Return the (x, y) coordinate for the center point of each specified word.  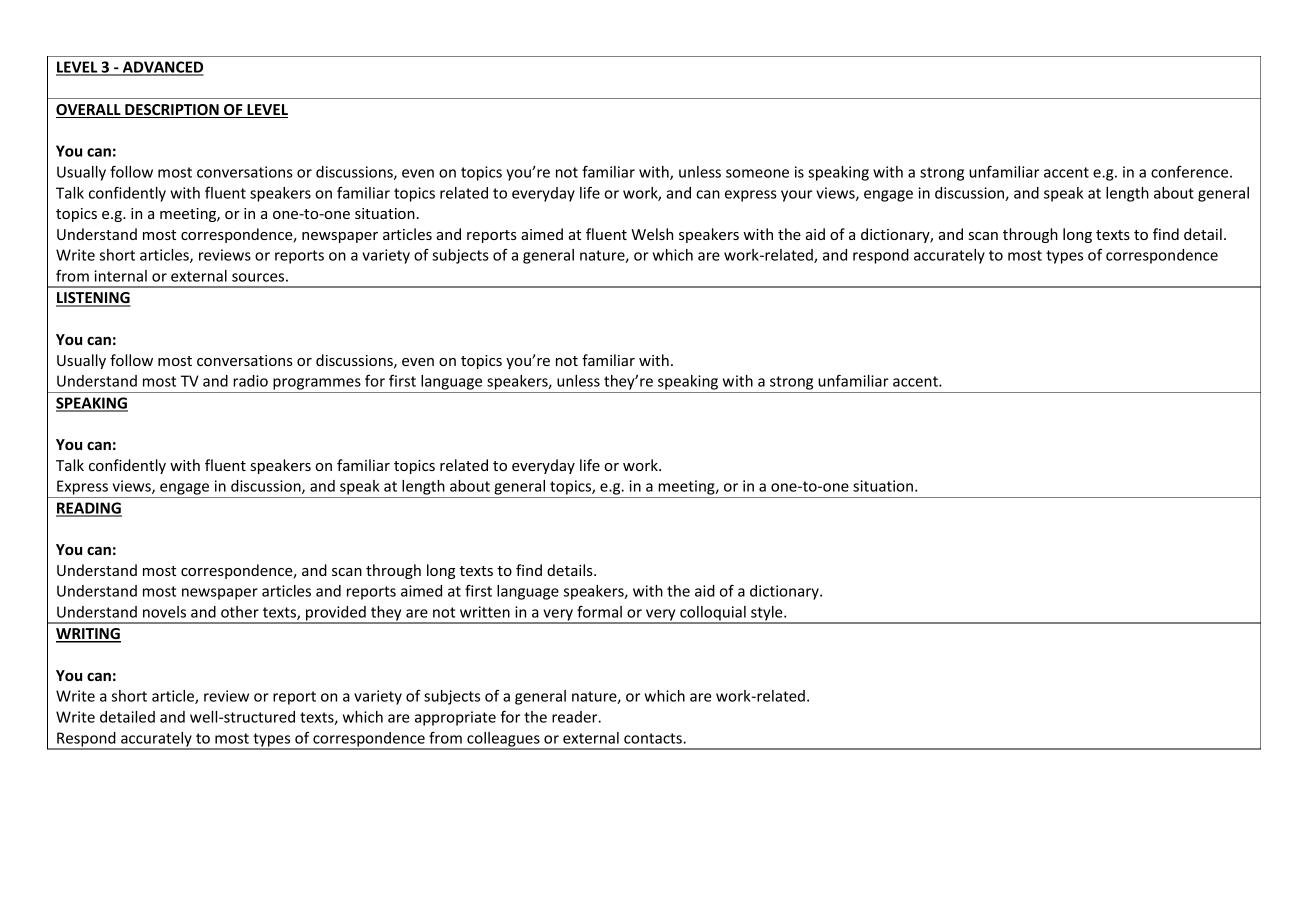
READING (89, 509)
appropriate (455, 718)
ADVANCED (162, 68)
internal (120, 276)
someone (757, 173)
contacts (654, 738)
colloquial (713, 614)
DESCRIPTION (172, 111)
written (485, 612)
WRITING (88, 635)
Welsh (652, 234)
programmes (317, 384)
